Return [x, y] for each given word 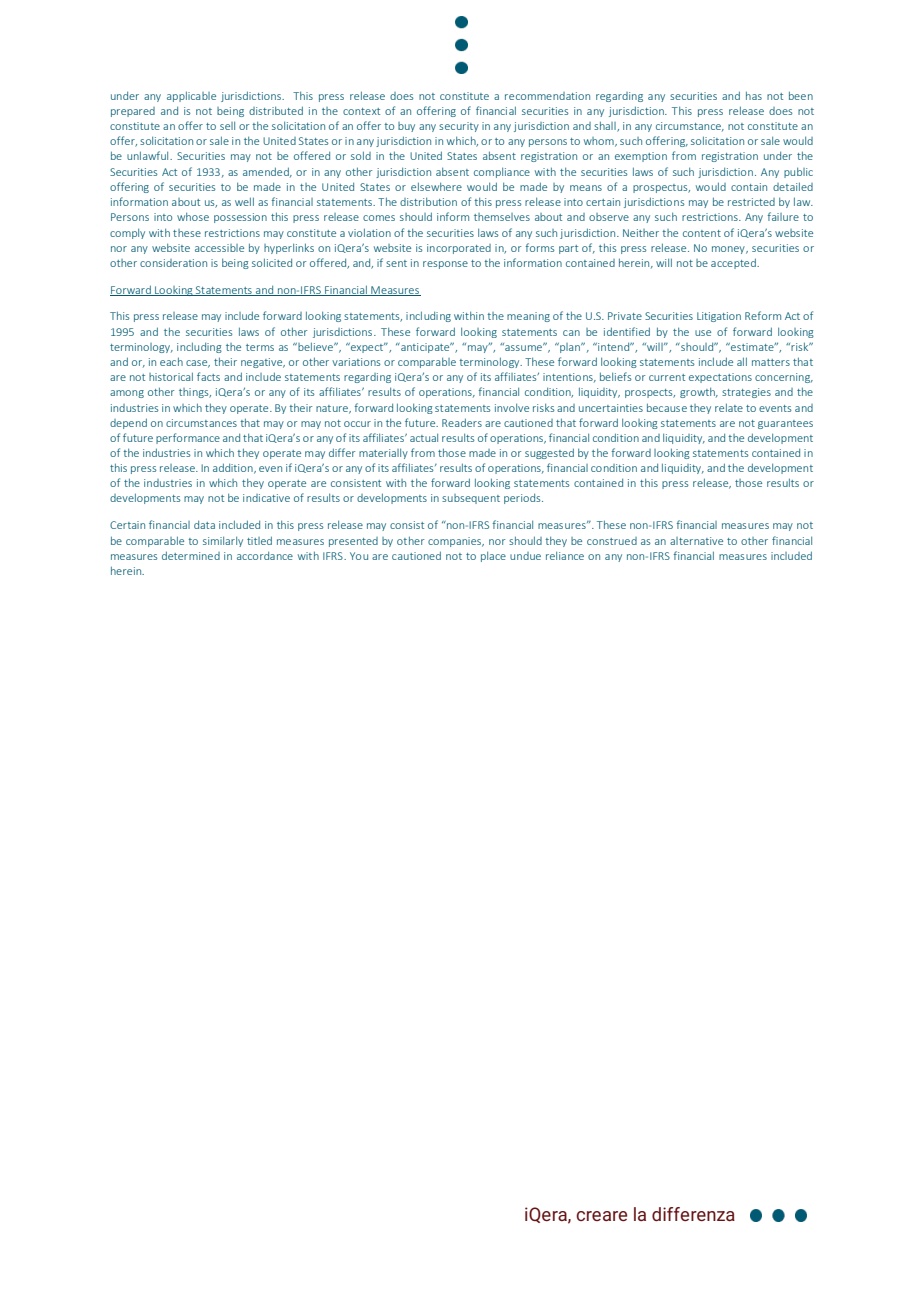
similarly [223, 541]
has [754, 95]
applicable [191, 96]
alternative [696, 541]
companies [456, 542]
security [459, 127]
